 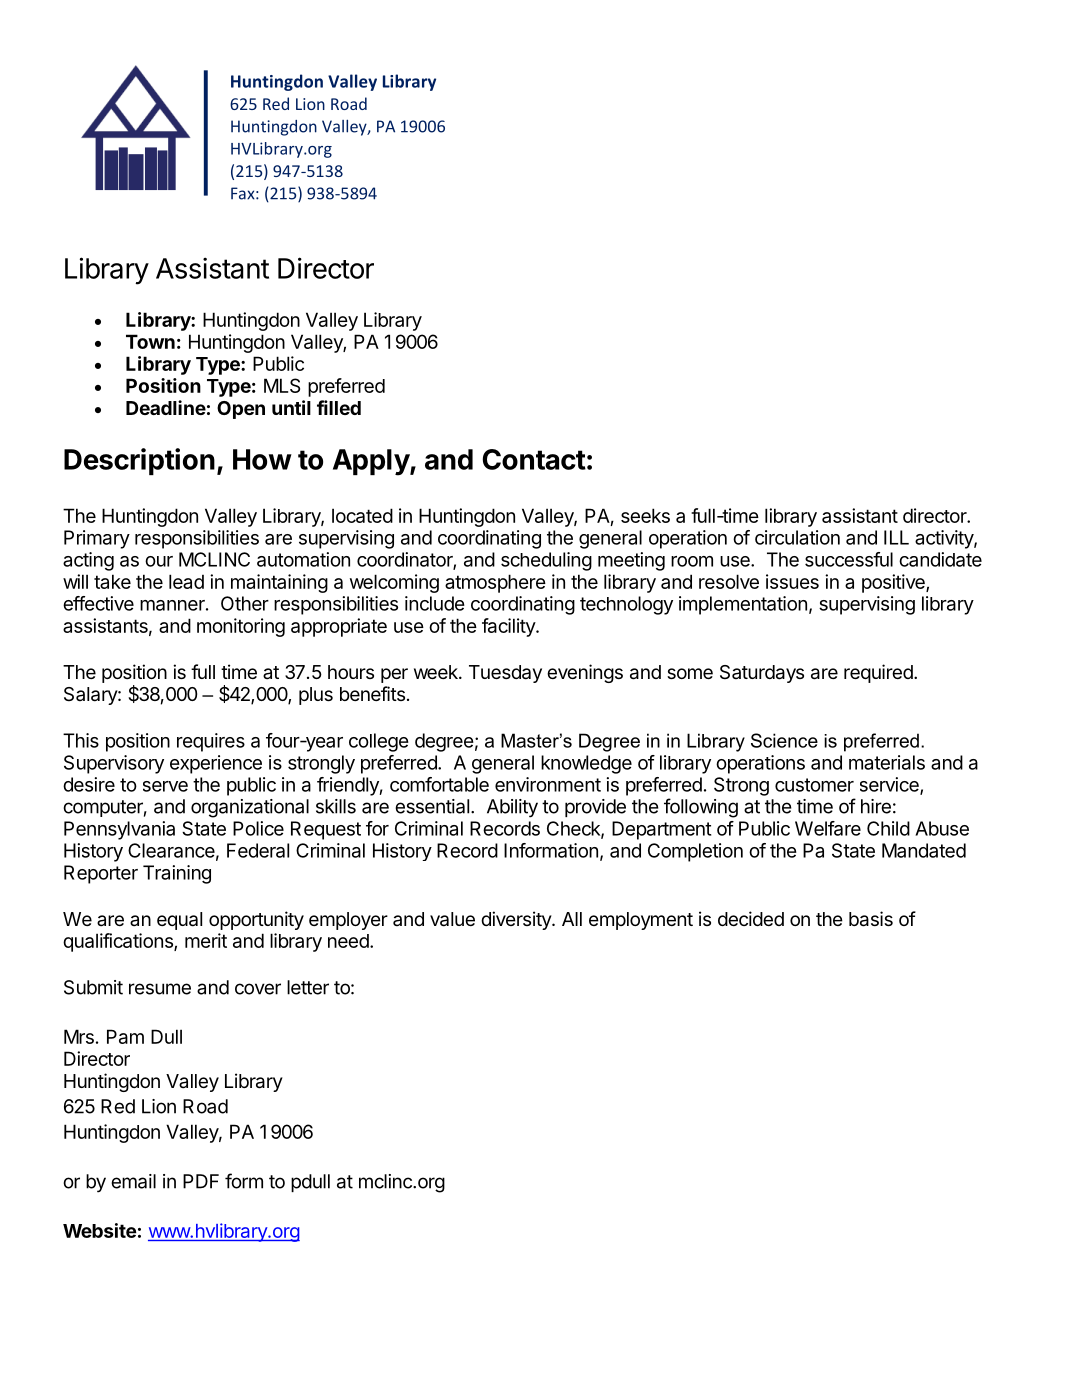 I want to click on serve, so click(x=165, y=786).
